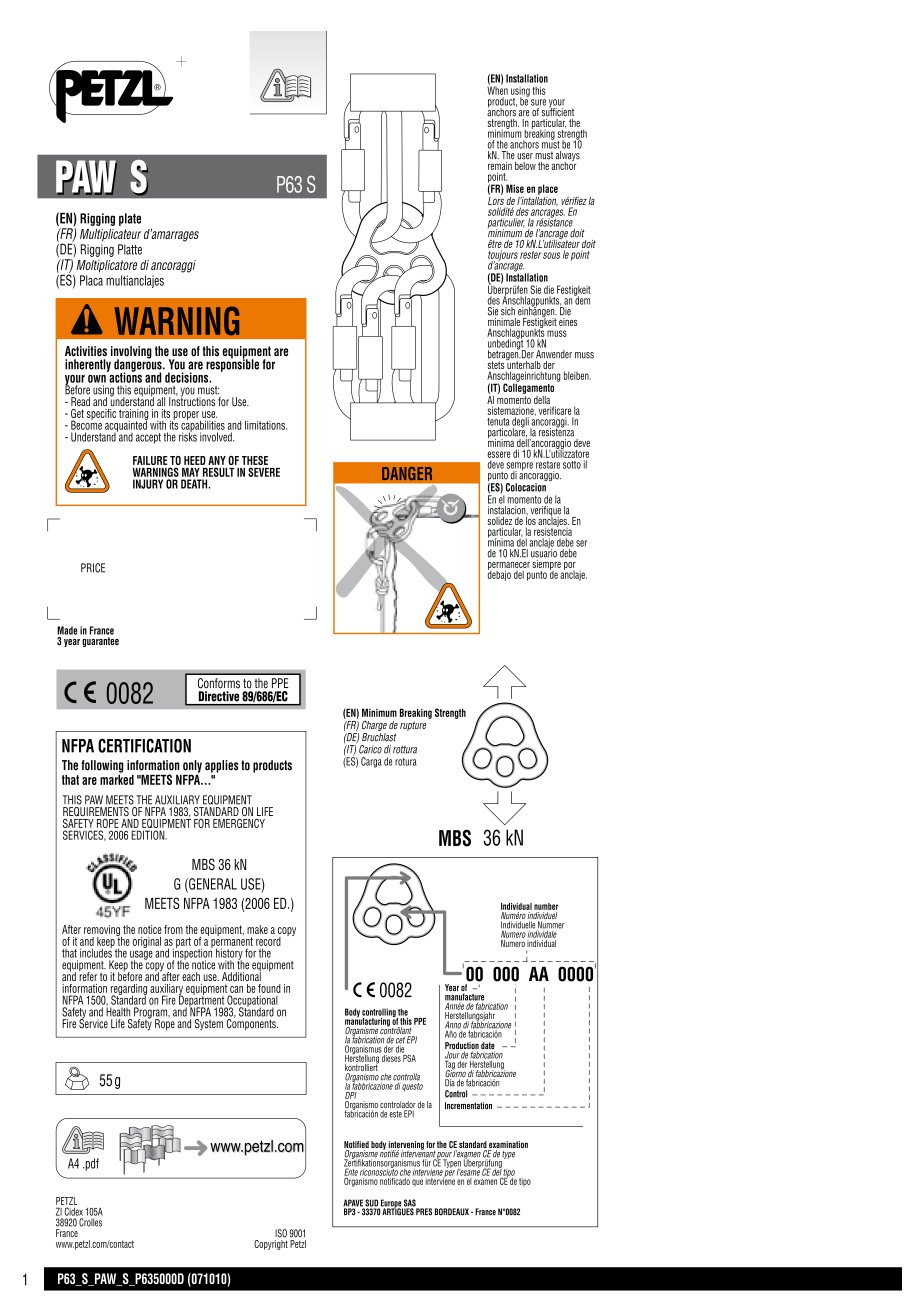 The width and height of the screenshot is (924, 1308). I want to click on BORDEAUX, so click(452, 1212).
